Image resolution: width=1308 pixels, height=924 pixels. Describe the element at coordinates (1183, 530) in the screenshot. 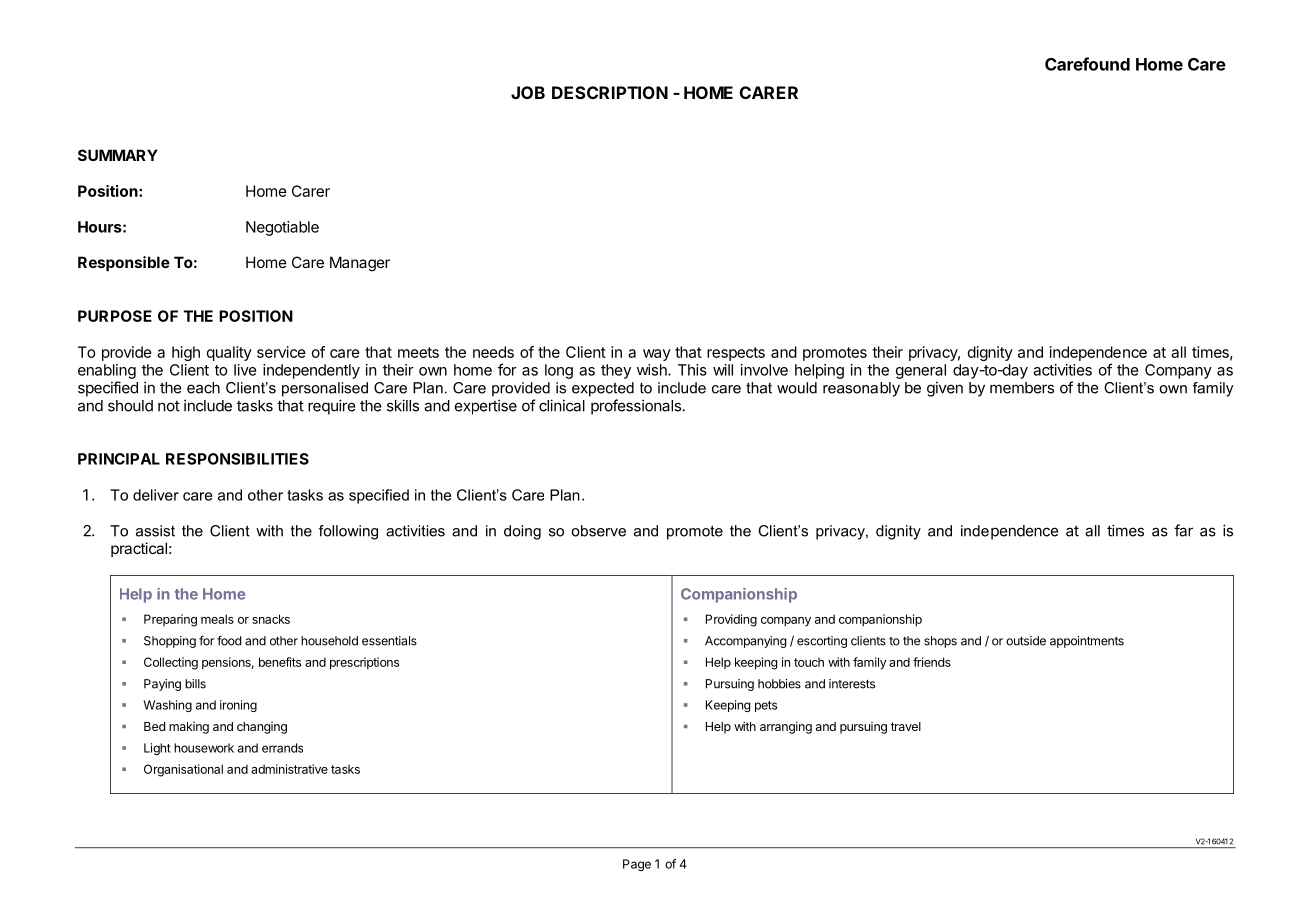

I see `far` at that location.
